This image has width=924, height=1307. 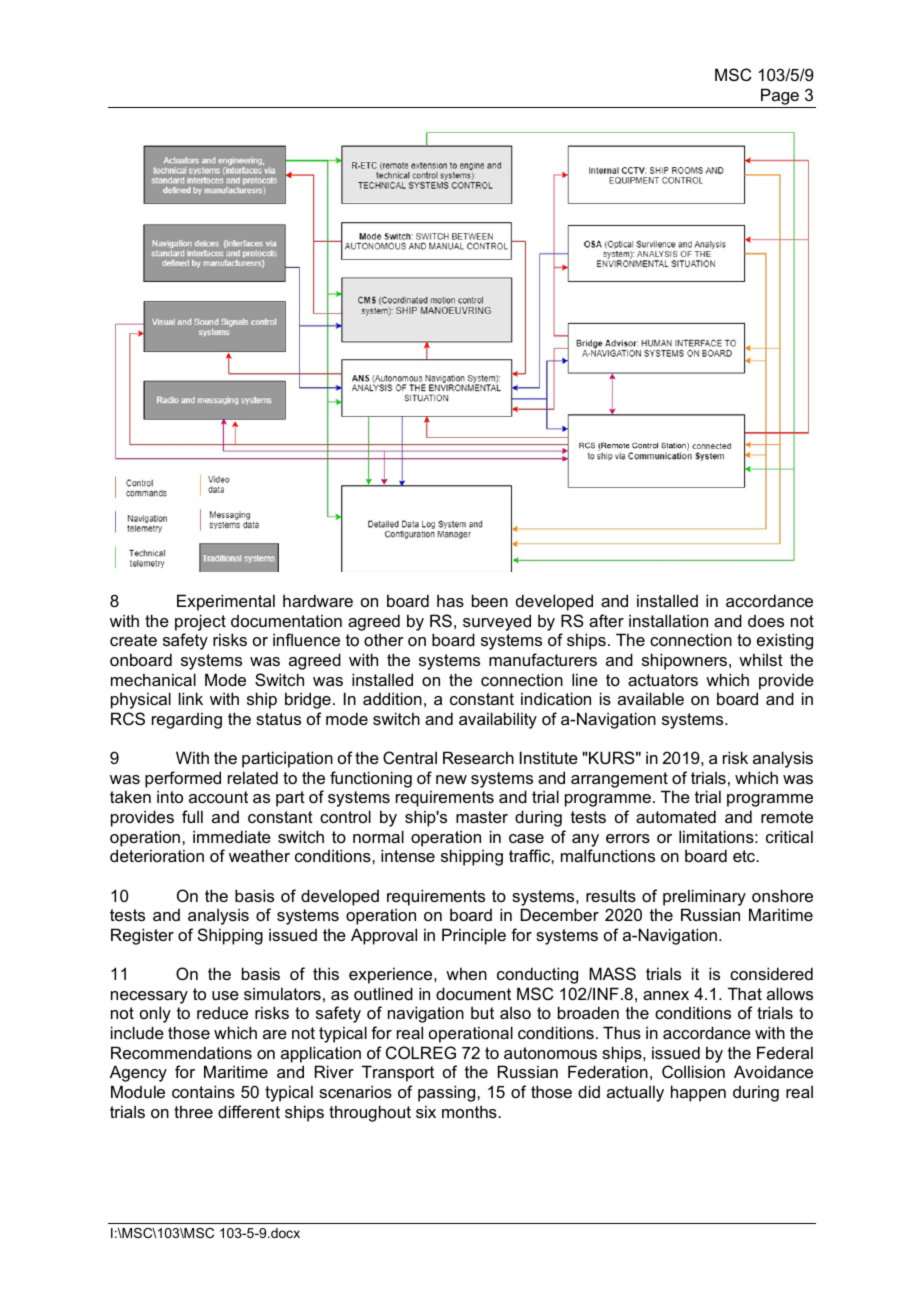 What do you see at coordinates (183, 779) in the image?
I see `performed` at bounding box center [183, 779].
